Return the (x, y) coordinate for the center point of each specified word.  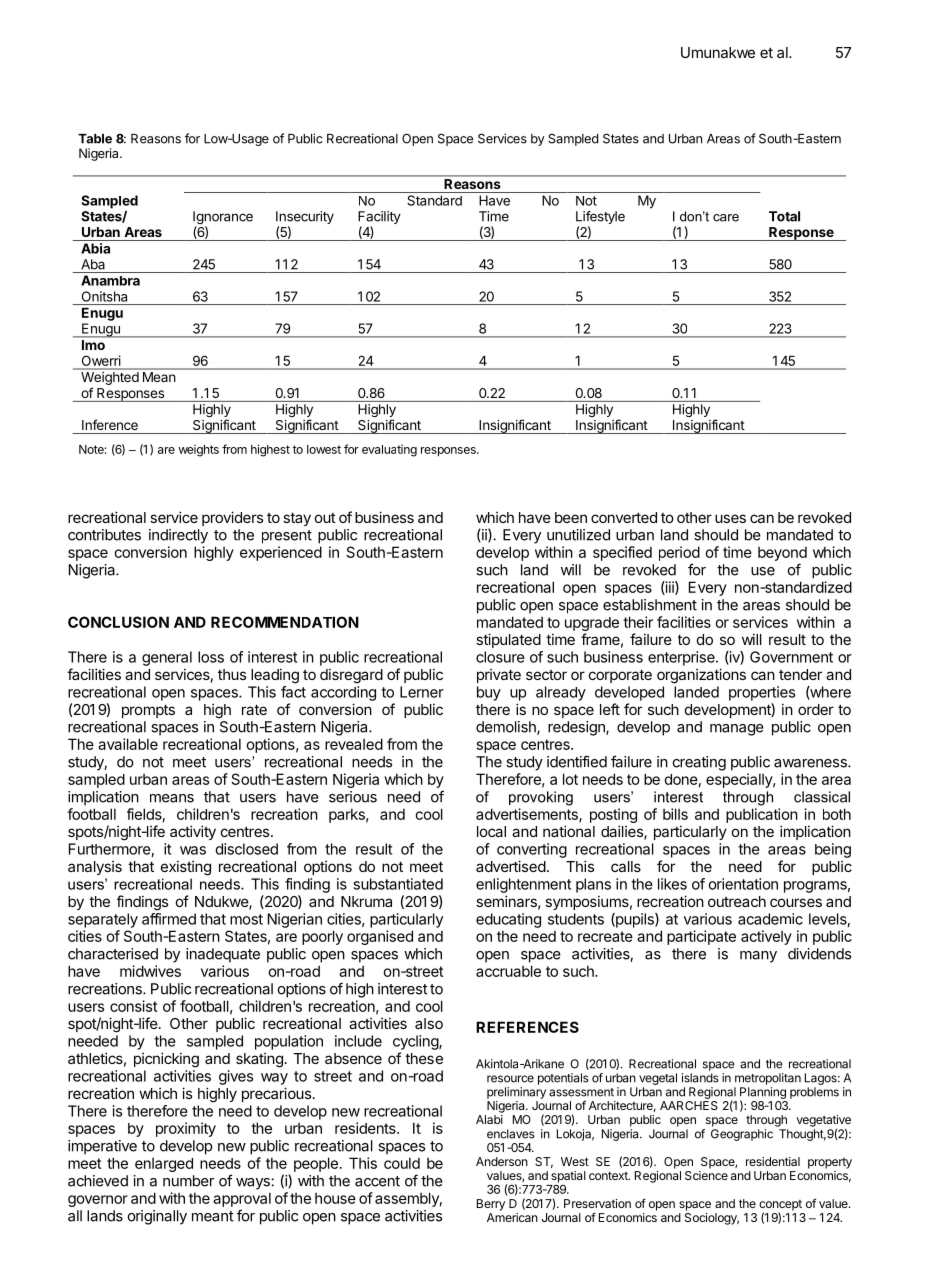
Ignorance (223, 219)
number (188, 1181)
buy (489, 693)
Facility (379, 219)
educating (508, 920)
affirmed (169, 919)
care (726, 218)
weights (199, 451)
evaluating (389, 451)
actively (766, 937)
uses (730, 518)
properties (762, 693)
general (167, 658)
